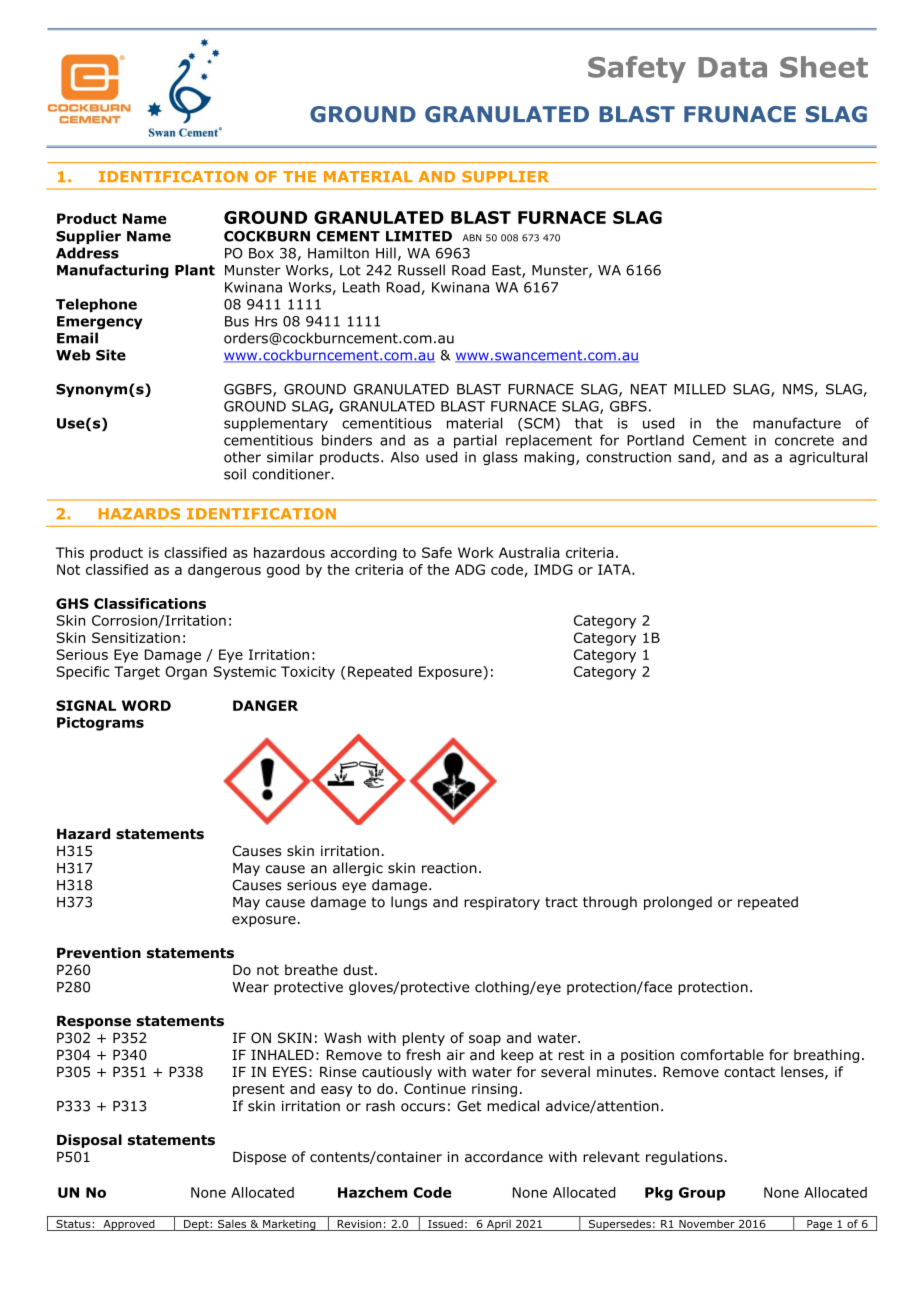 Image resolution: width=924 pixels, height=1308 pixels. I want to click on Prevention, so click(99, 953).
